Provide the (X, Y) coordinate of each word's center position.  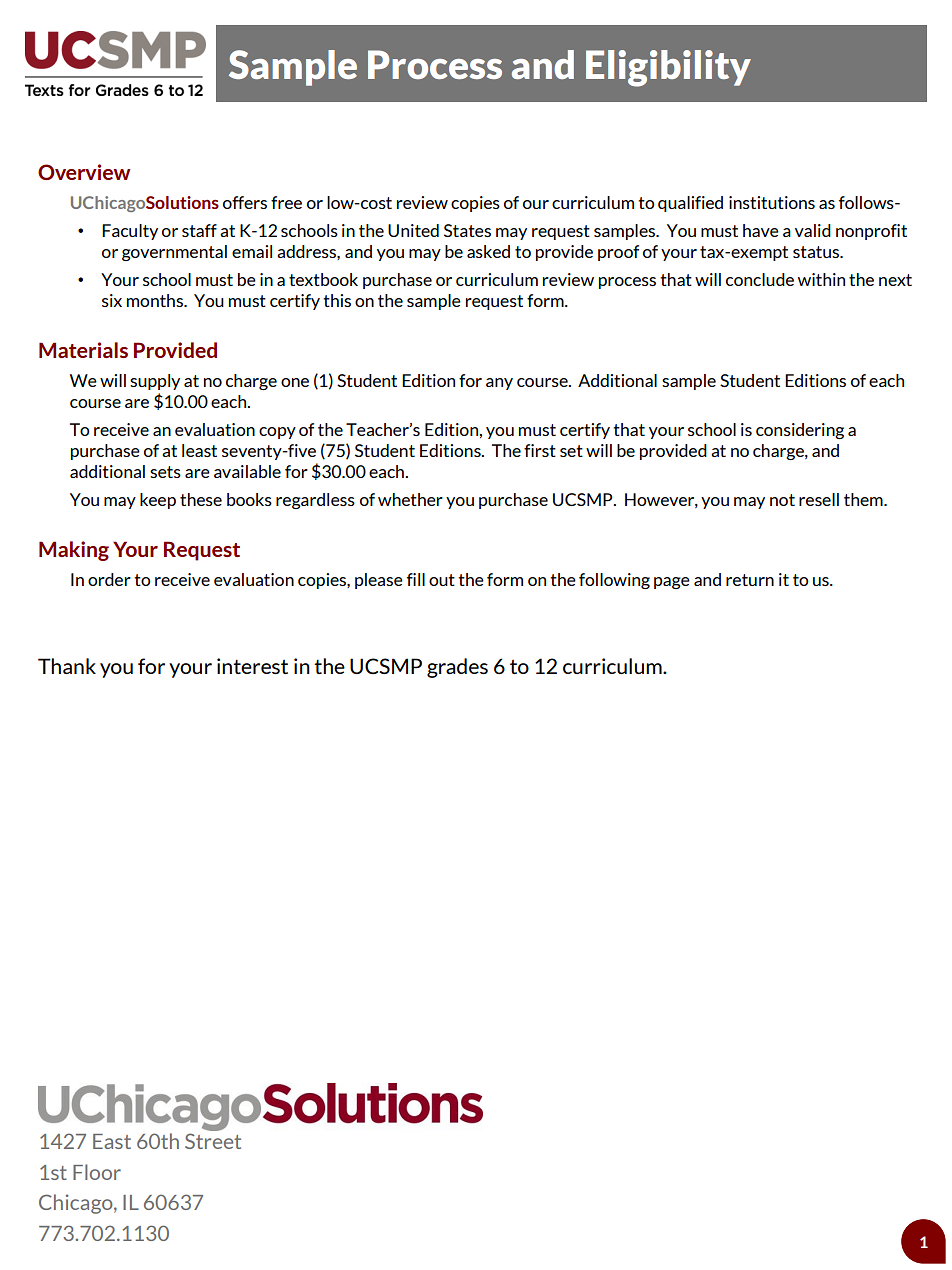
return (750, 580)
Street (213, 1141)
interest (252, 666)
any (499, 384)
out (442, 580)
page (672, 583)
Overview (84, 172)
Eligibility (668, 68)
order (109, 579)
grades (457, 668)
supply (155, 382)
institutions (772, 202)
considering (800, 431)
